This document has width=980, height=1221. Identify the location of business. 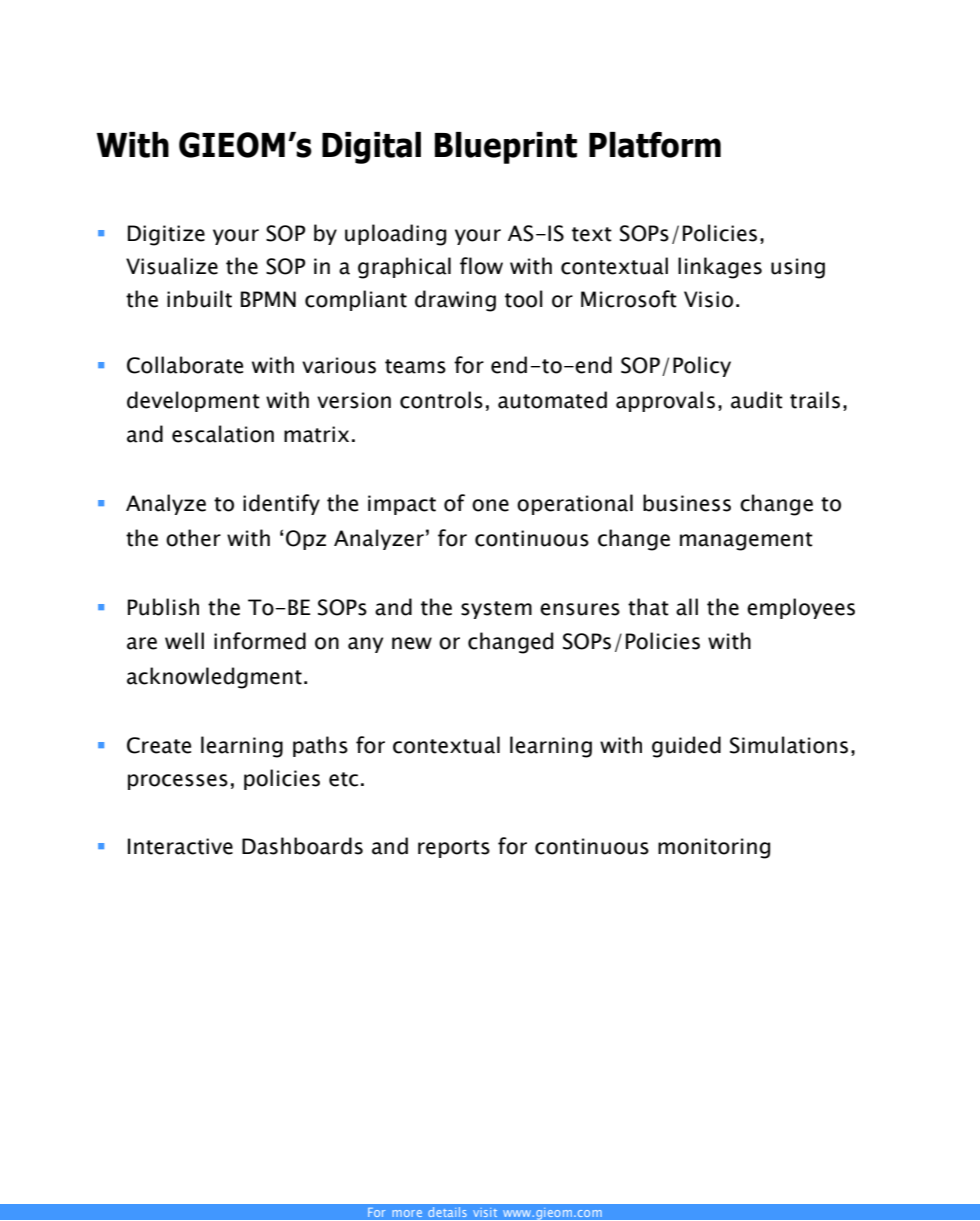
(687, 503).
